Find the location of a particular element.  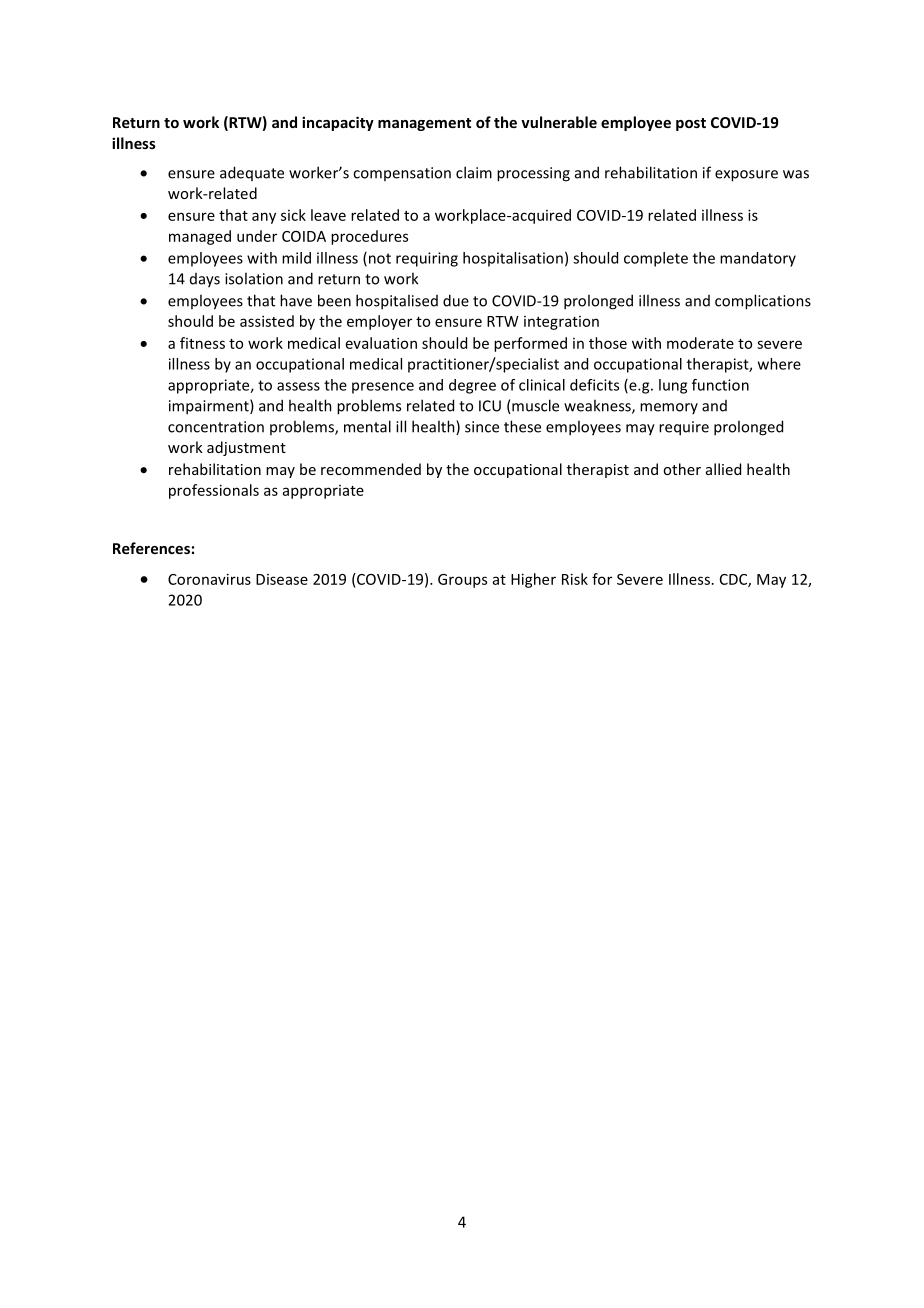

Coronavirus is located at coordinates (209, 579).
